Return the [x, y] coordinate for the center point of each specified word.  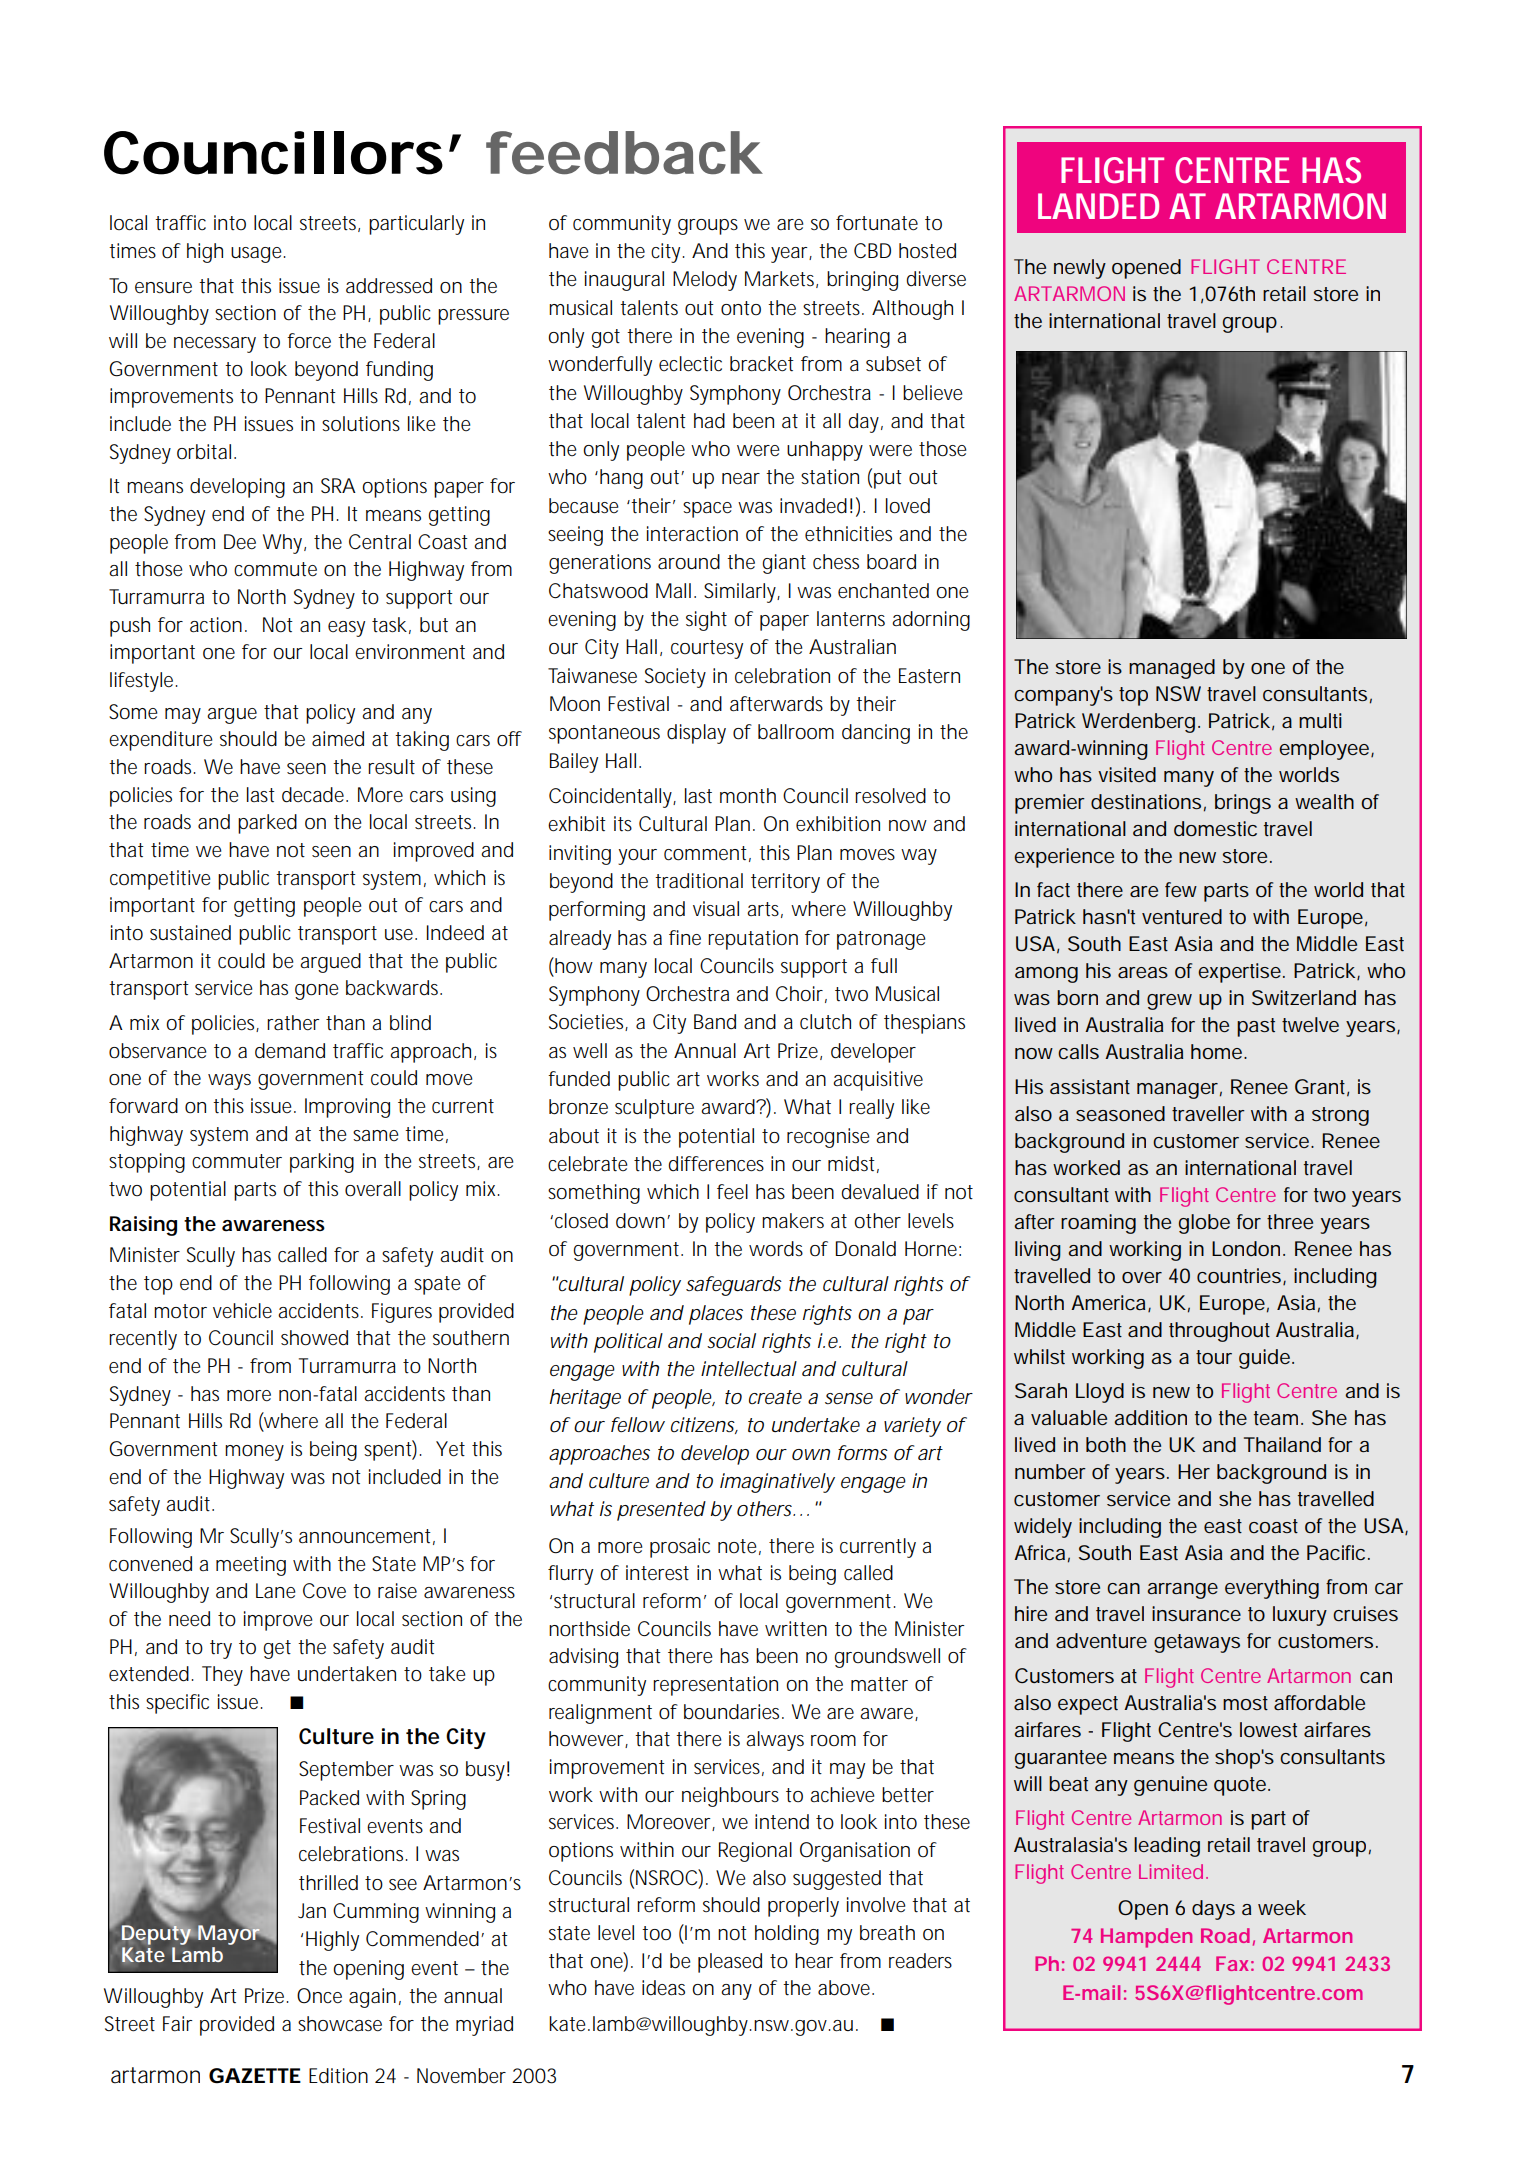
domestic [1215, 829]
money [254, 1453]
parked [267, 824]
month [748, 796]
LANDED [1098, 206]
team [1278, 1418]
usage [258, 255]
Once [319, 1996]
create [775, 1397]
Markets [781, 279]
